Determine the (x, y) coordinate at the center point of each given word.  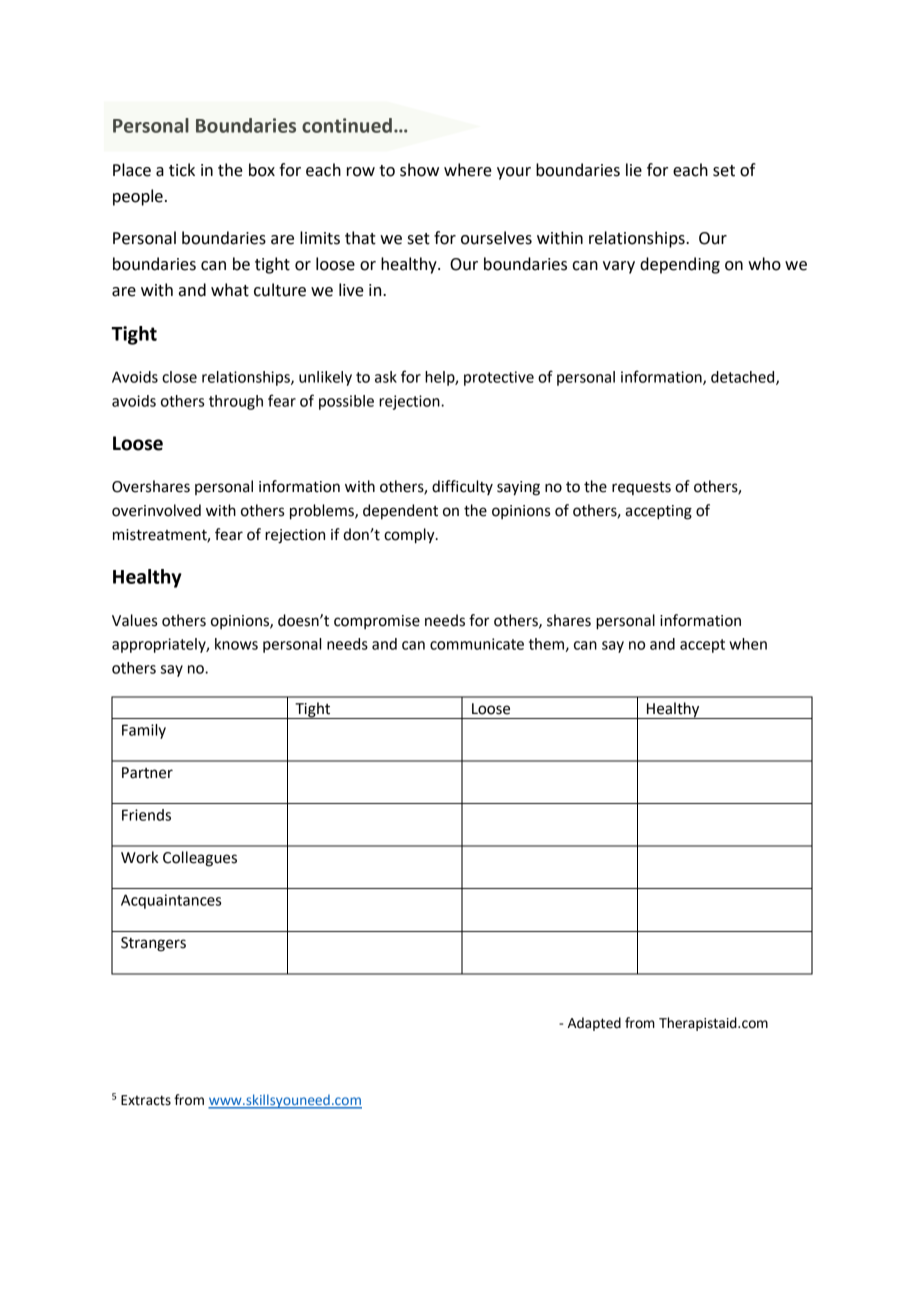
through (236, 402)
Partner (147, 773)
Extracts (146, 1100)
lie (634, 170)
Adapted (594, 1024)
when (748, 644)
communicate (477, 644)
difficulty (462, 487)
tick (182, 170)
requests (641, 488)
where (468, 170)
